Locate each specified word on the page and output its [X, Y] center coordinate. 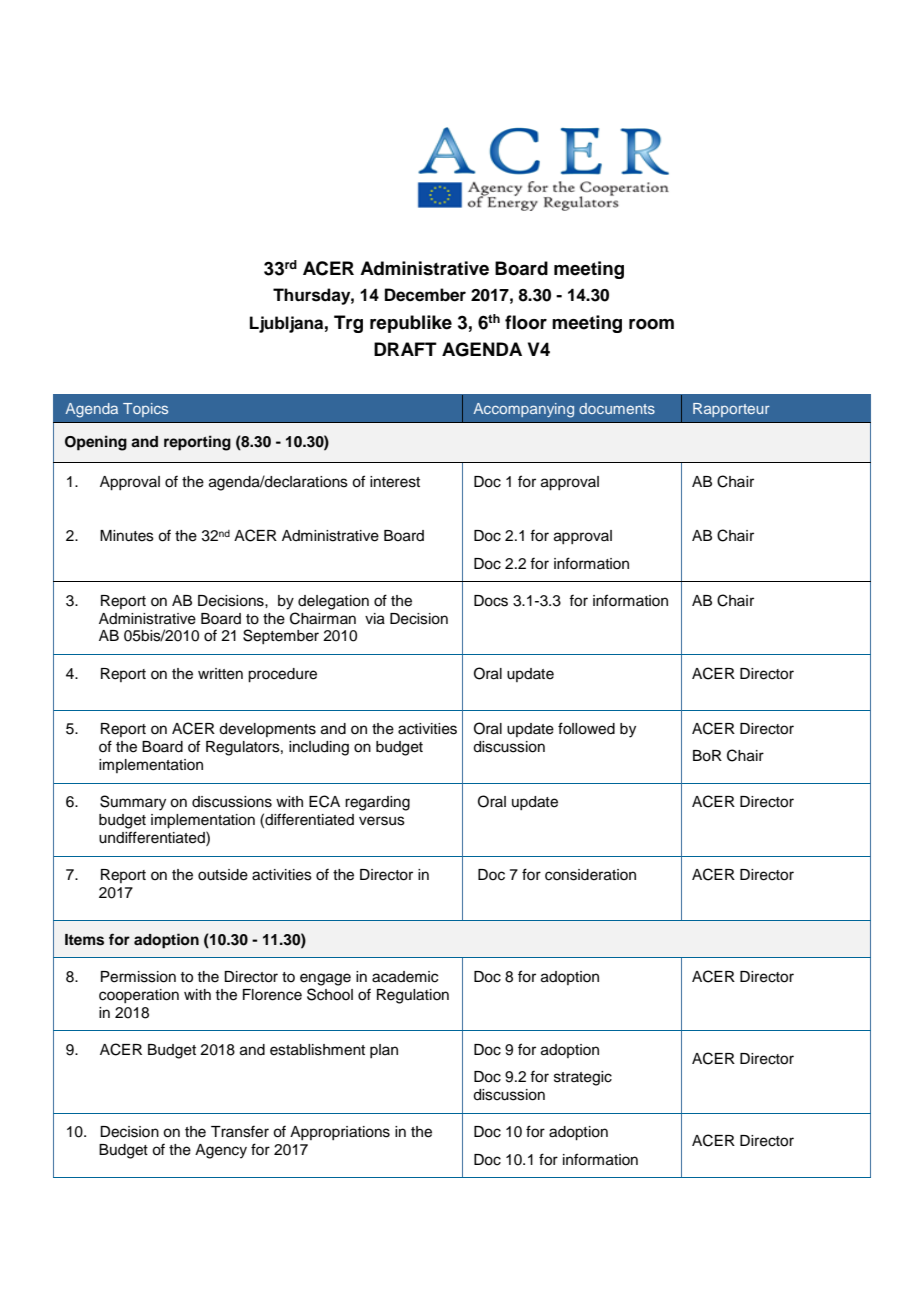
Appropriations [340, 1133]
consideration [590, 875]
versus [382, 821]
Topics [145, 410]
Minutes [127, 536]
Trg [348, 324]
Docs [491, 601]
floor [526, 322]
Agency [221, 1151]
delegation [333, 602]
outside [223, 875]
